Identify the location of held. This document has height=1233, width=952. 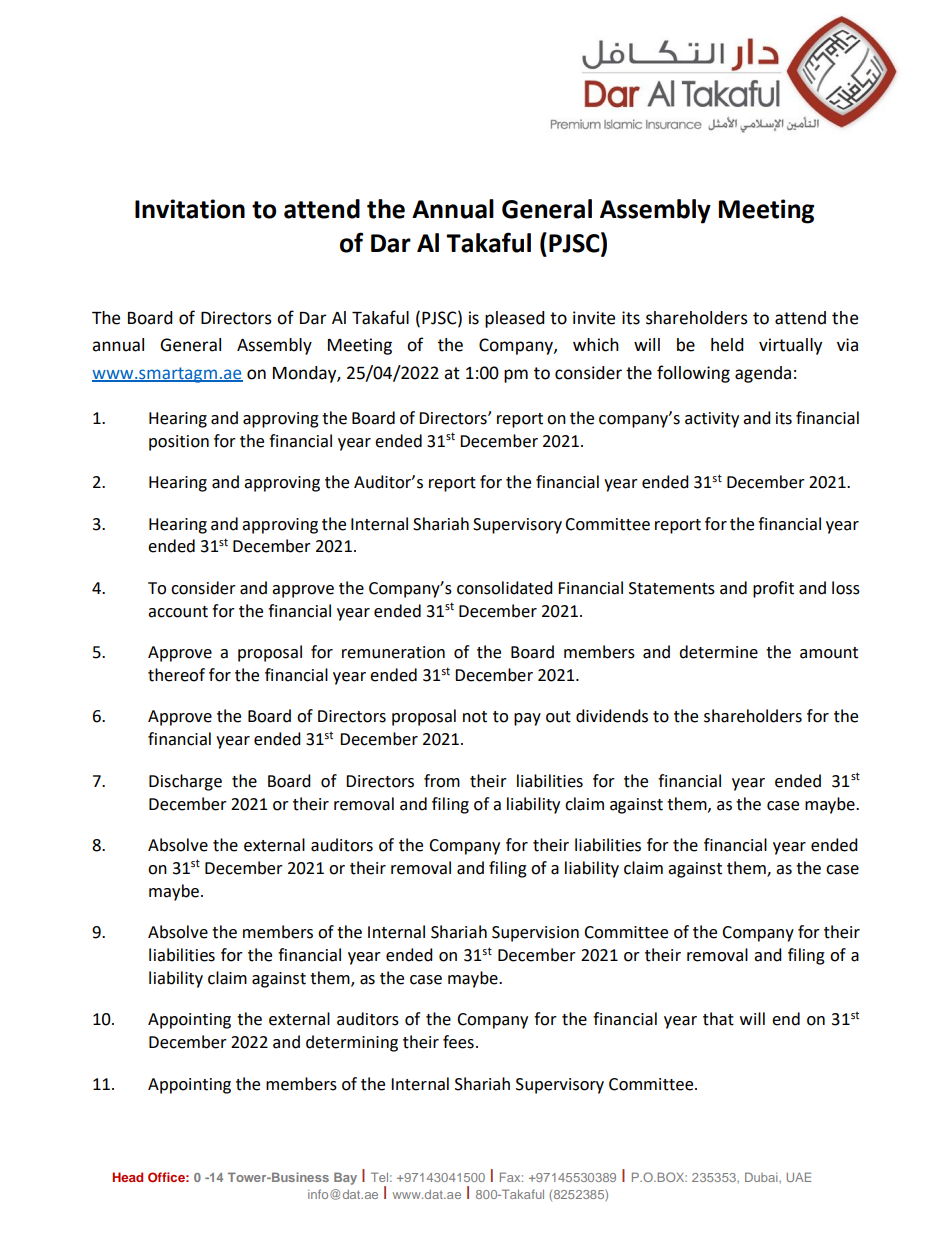
(727, 345).
